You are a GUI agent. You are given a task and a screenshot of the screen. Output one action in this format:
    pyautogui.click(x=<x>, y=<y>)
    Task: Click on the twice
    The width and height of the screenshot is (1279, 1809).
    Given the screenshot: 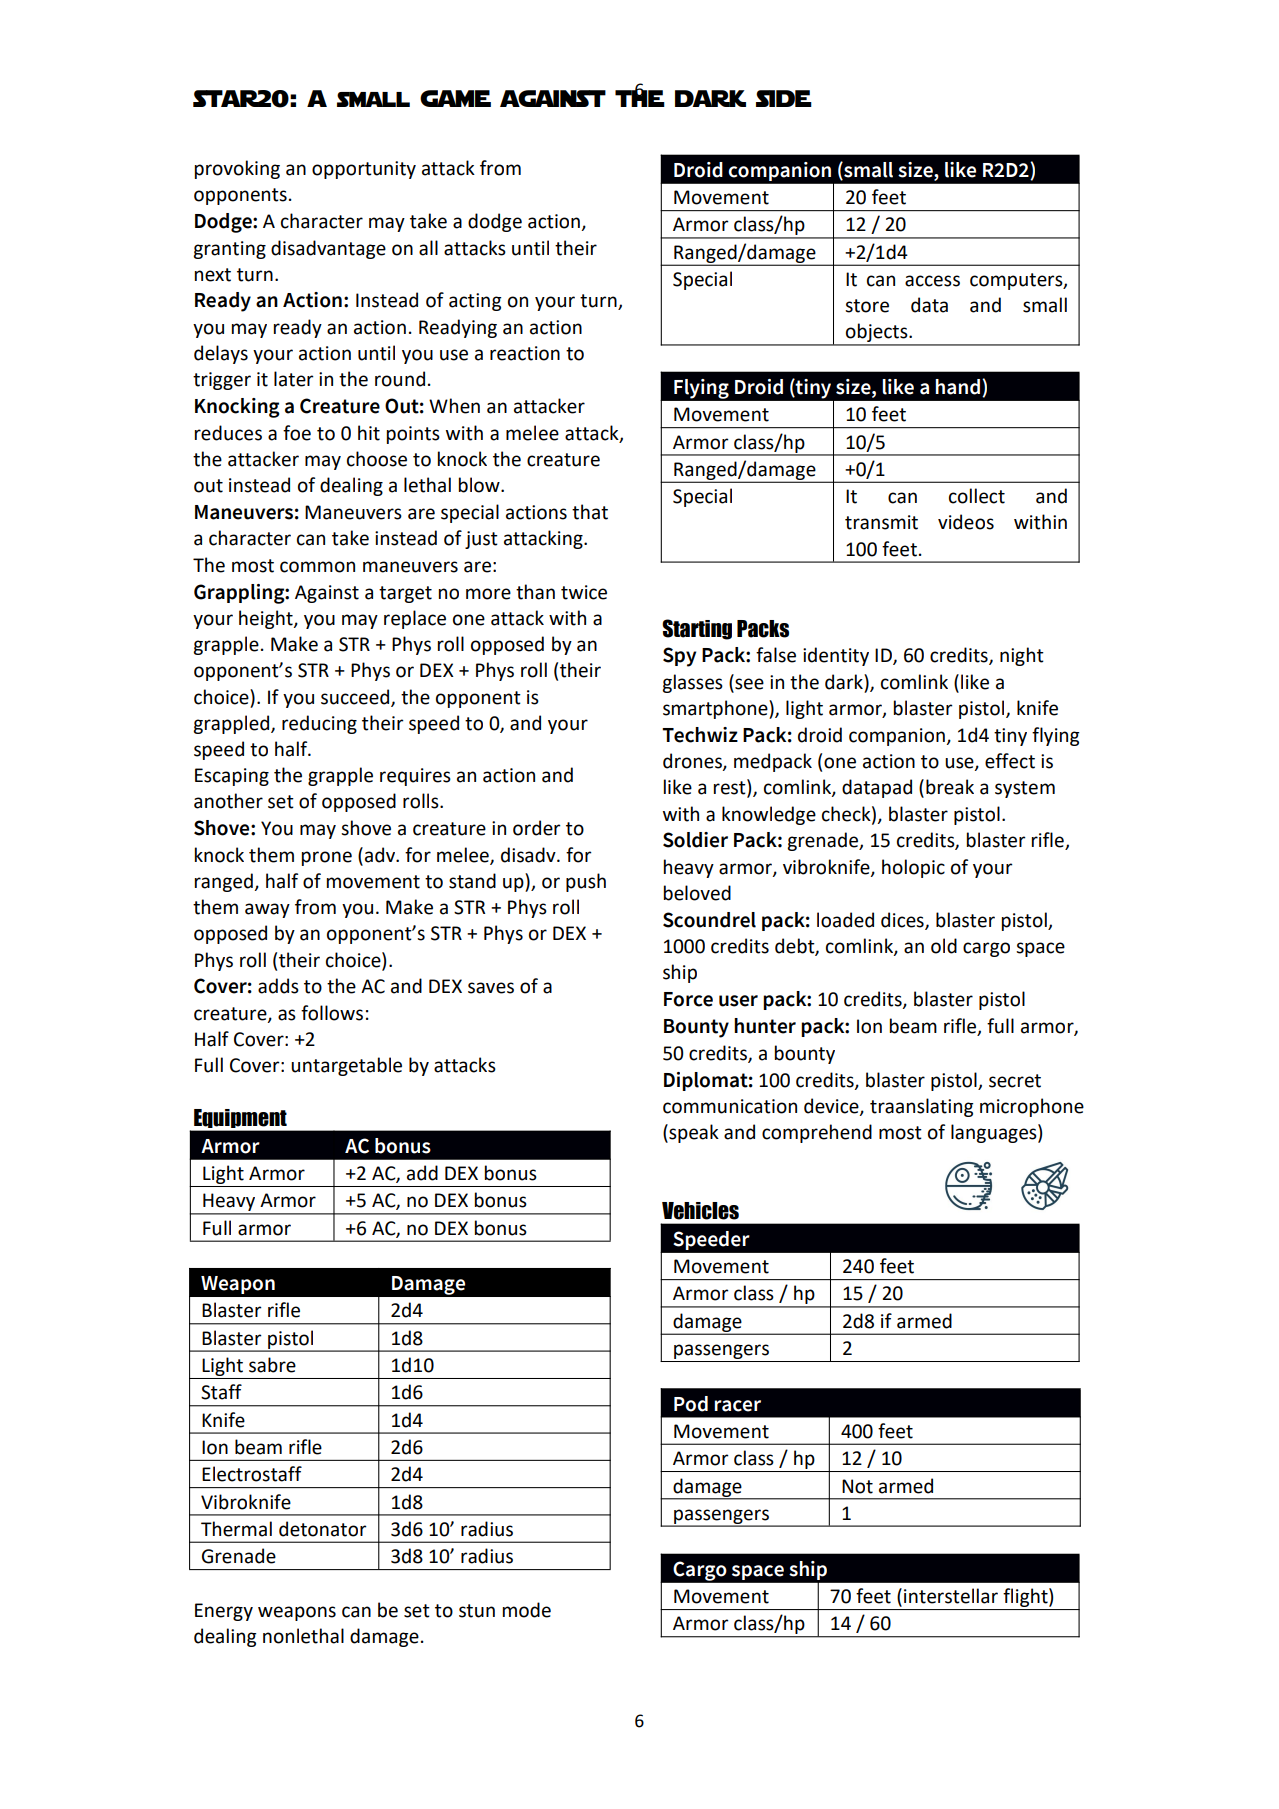 What is the action you would take?
    pyautogui.click(x=584, y=592)
